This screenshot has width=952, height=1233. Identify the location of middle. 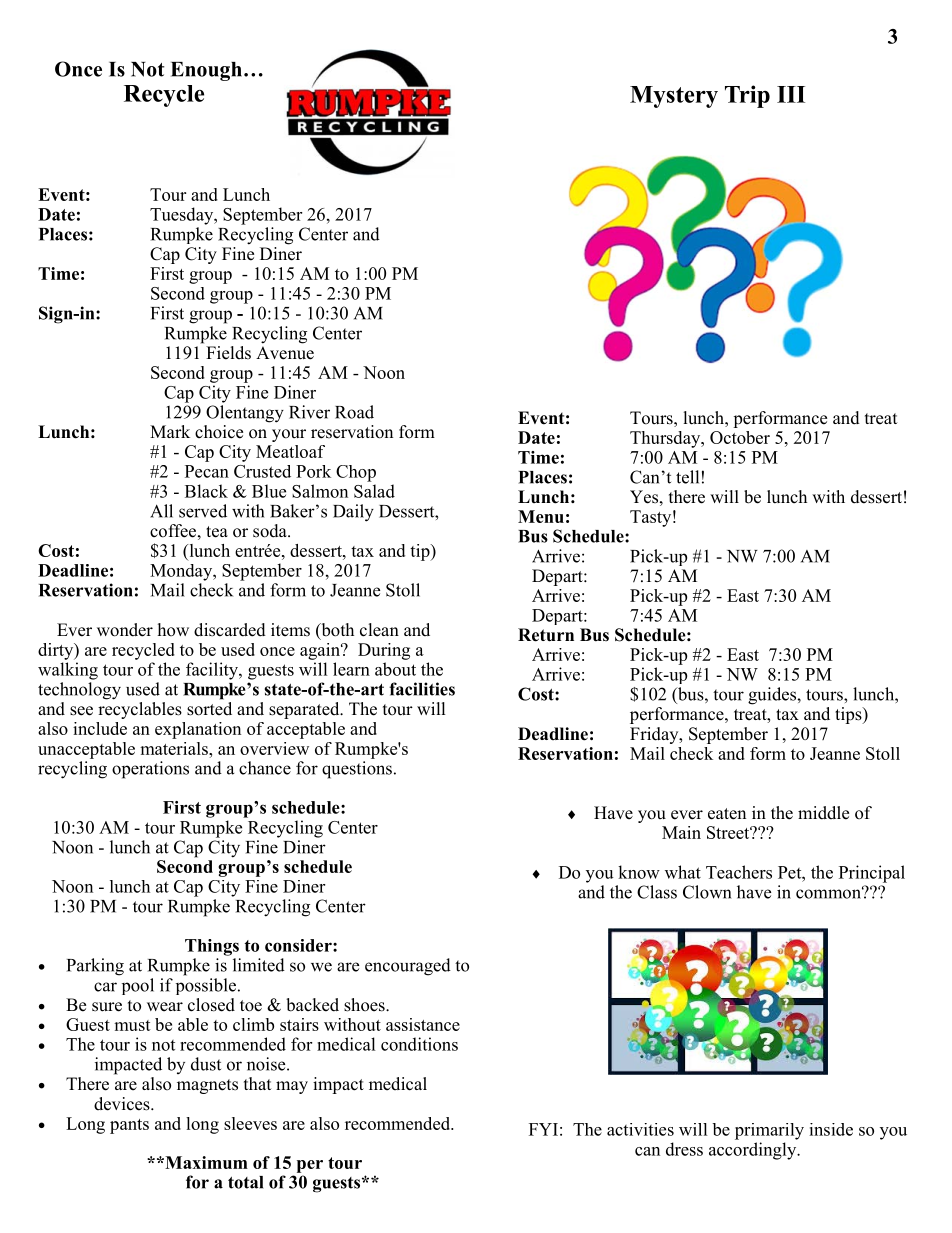
(823, 813).
